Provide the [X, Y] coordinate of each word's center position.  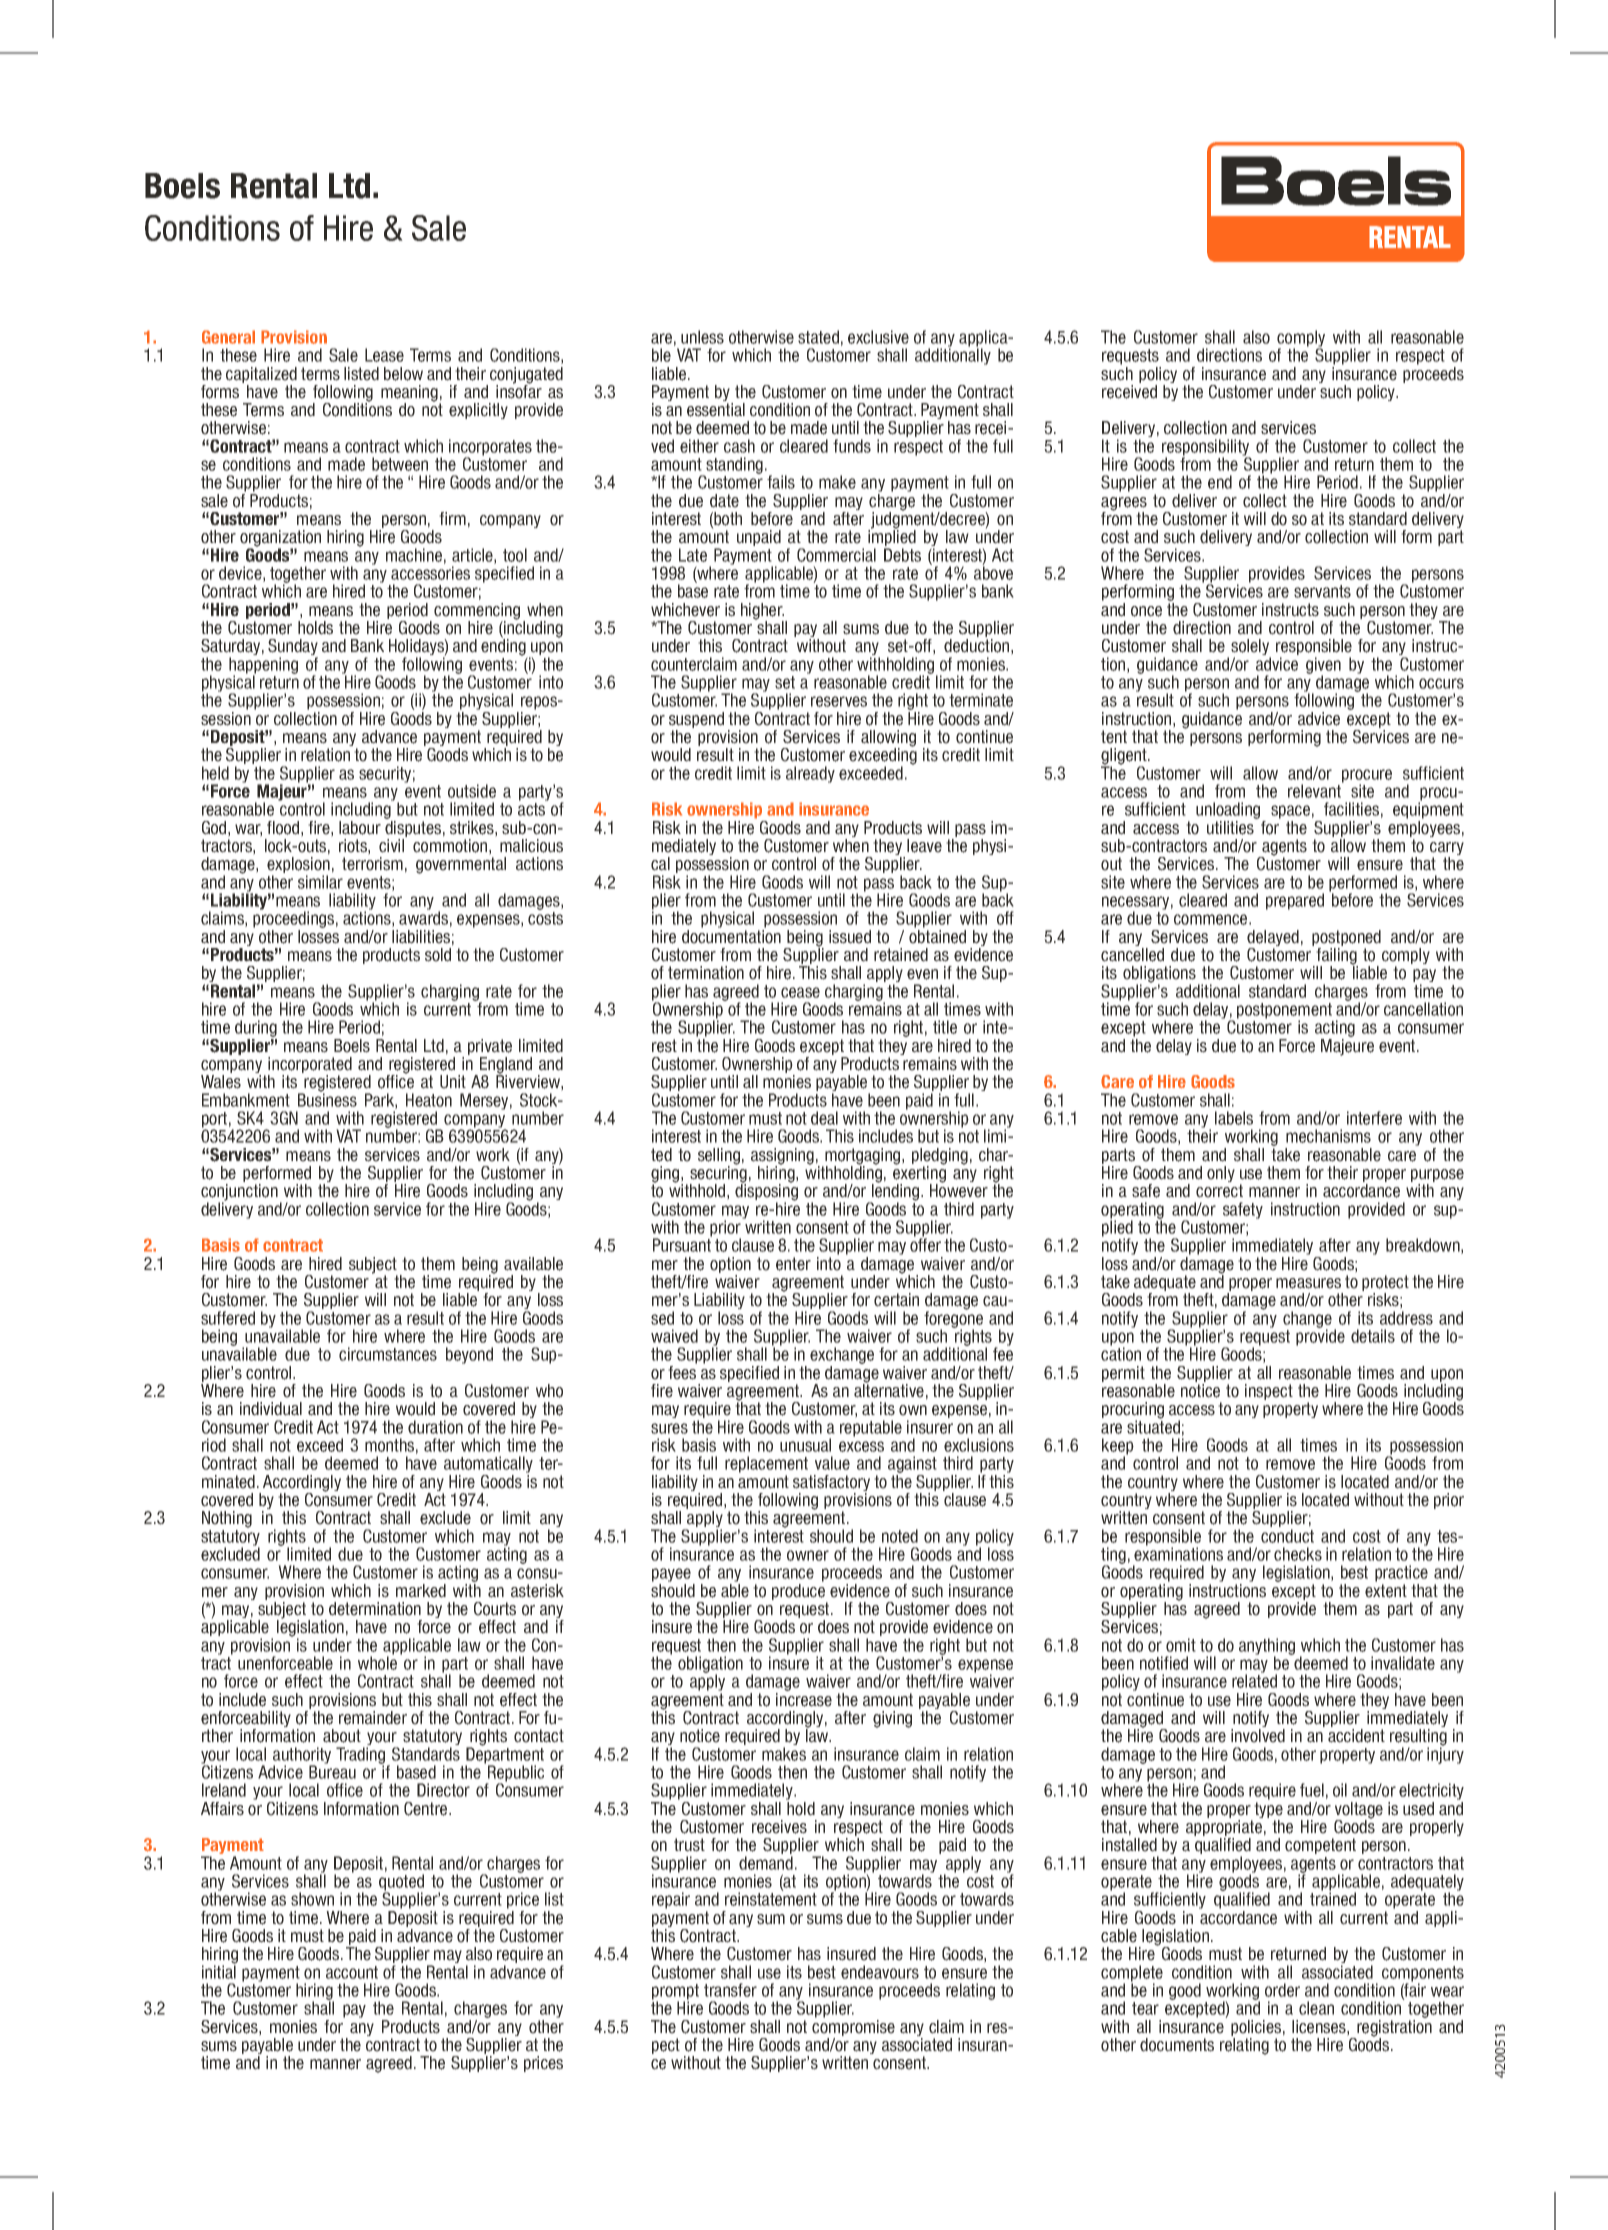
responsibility [1206, 448]
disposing [766, 1192]
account [352, 1972]
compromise [853, 2029]
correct [1219, 1191]
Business [327, 1099]
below [403, 374]
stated [818, 337]
